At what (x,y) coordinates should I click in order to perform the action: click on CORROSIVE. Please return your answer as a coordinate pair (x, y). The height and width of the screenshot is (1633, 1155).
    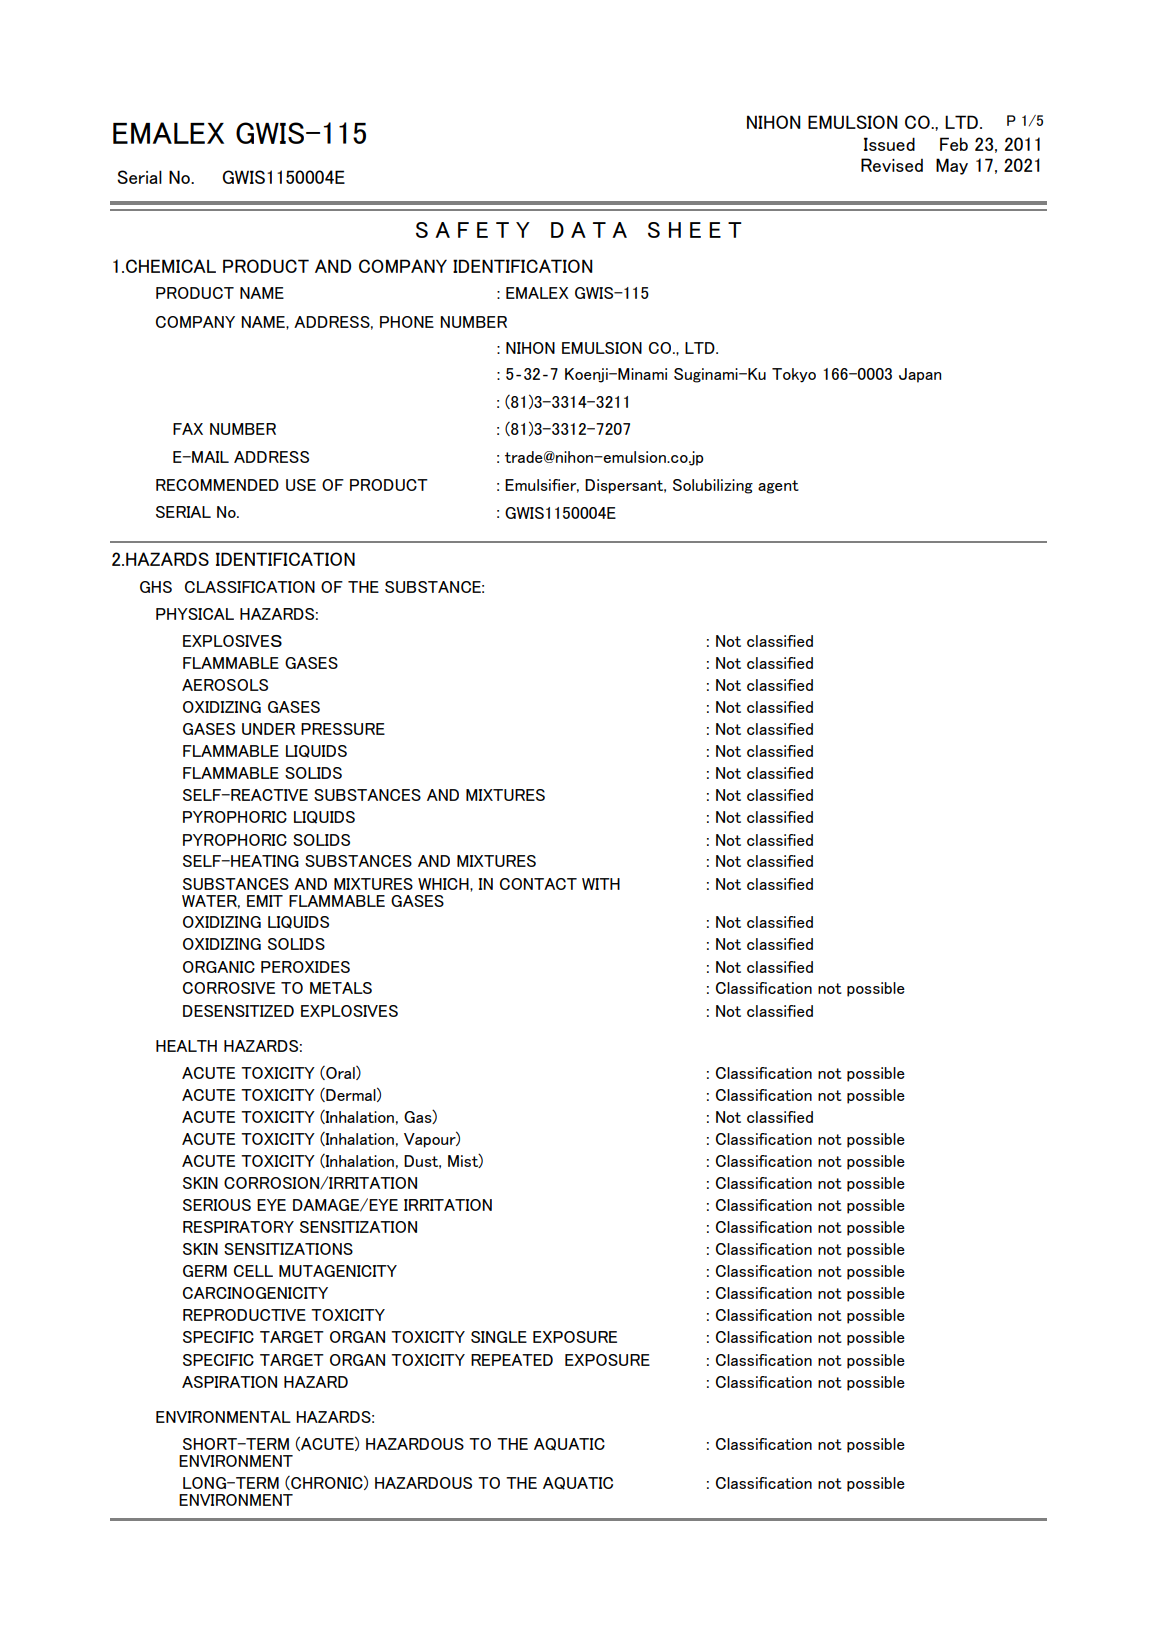
    Looking at the image, I should click on (229, 988).
